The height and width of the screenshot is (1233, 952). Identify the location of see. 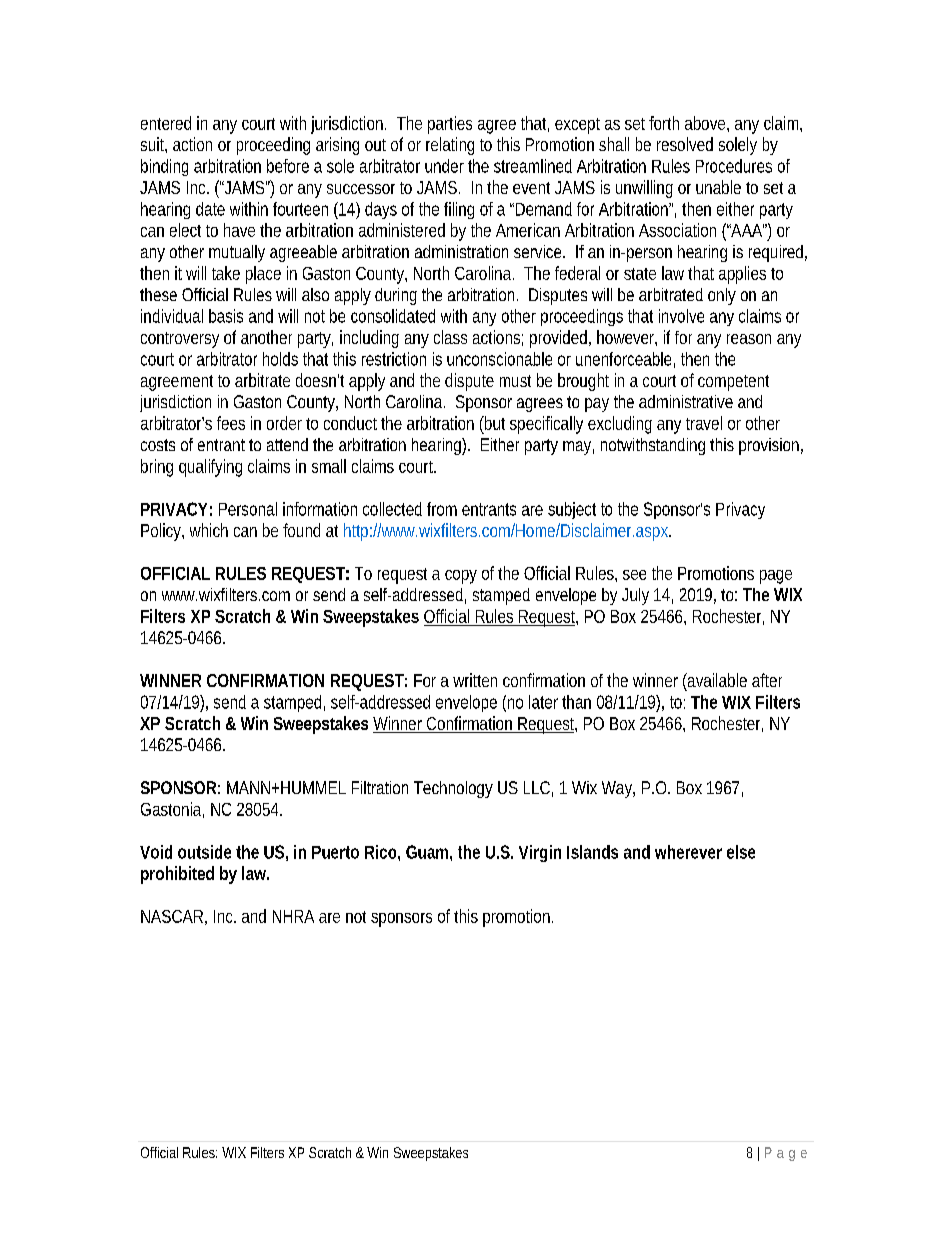
(634, 575).
